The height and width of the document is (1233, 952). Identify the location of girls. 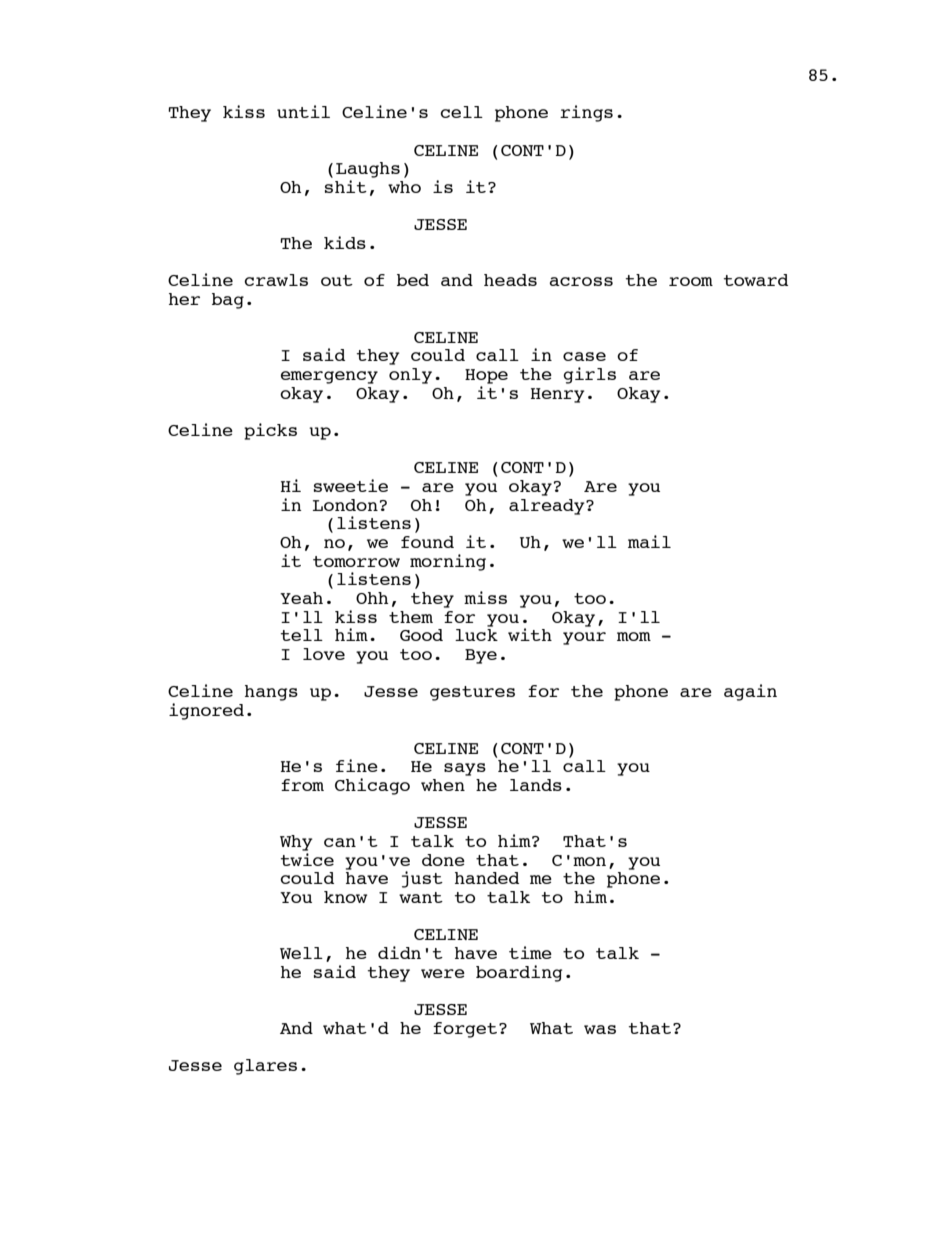
(589, 375).
